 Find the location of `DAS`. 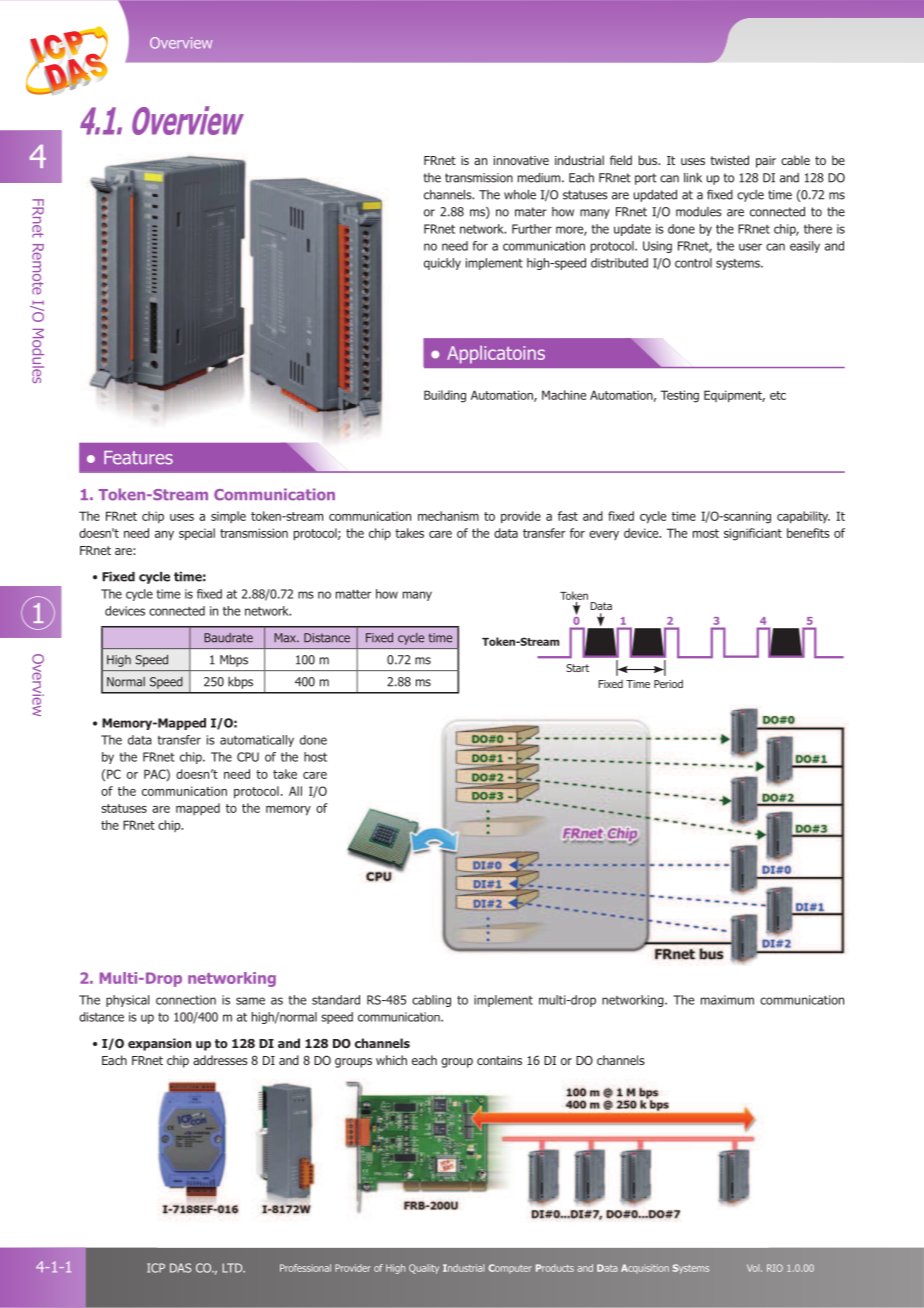

DAS is located at coordinates (180, 1268).
